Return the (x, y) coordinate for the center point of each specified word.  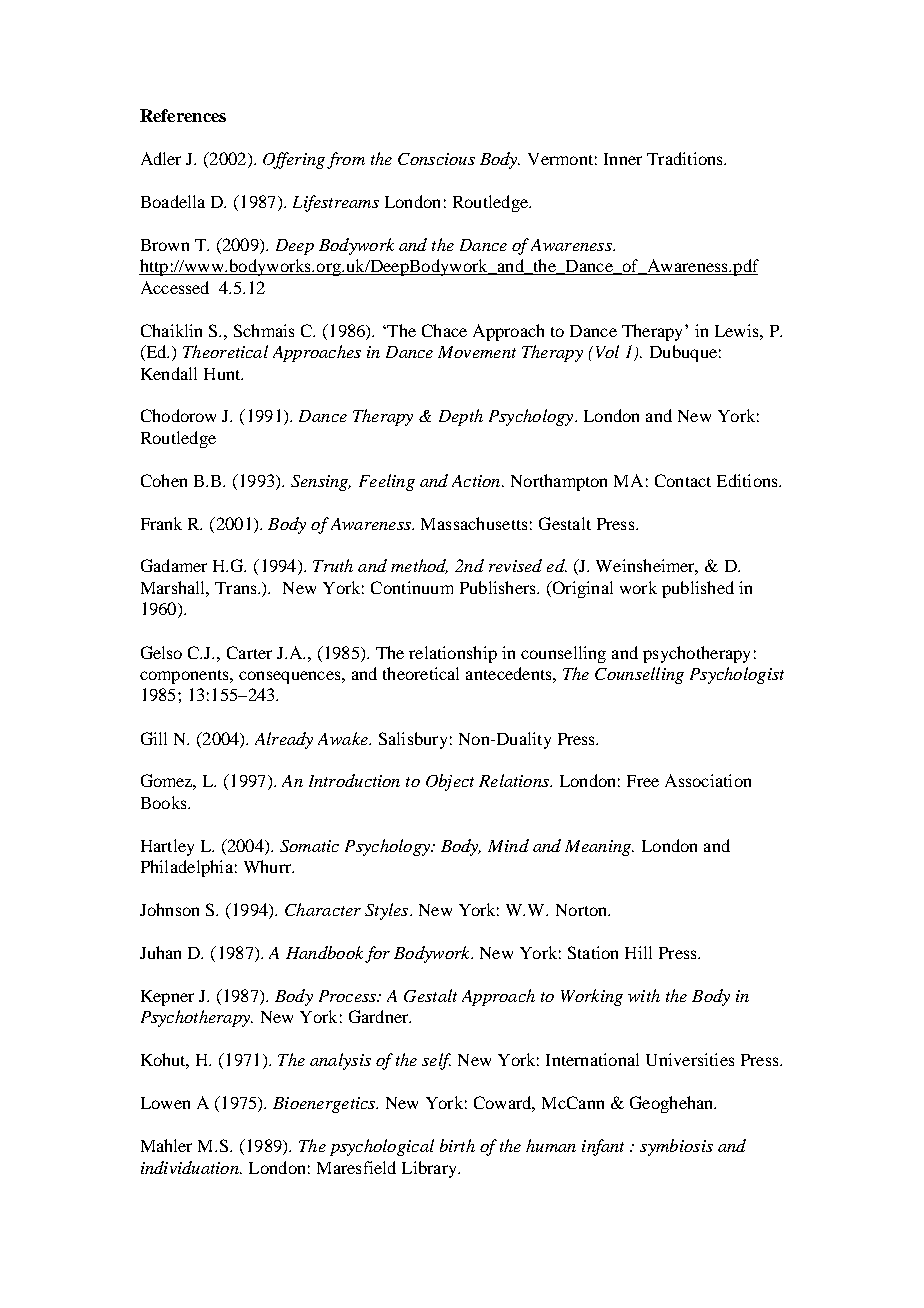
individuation (191, 1167)
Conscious (436, 159)
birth (457, 1145)
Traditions (686, 158)
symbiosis (676, 1147)
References (183, 115)
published (698, 589)
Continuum (412, 587)
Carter (249, 652)
